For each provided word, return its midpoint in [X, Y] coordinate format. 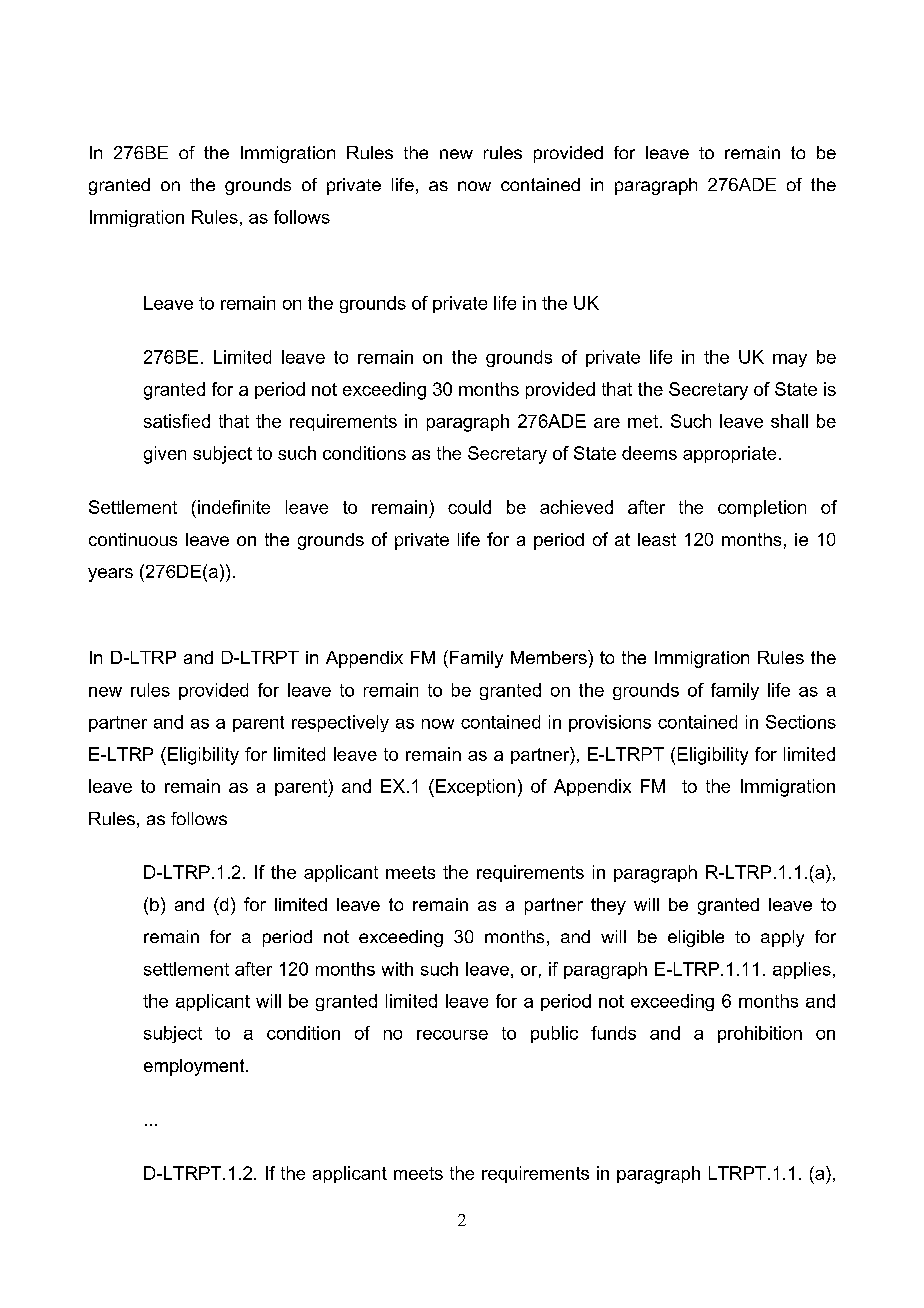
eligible [696, 938]
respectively [340, 723]
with [397, 969]
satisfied [177, 421]
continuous [133, 539]
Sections [801, 722]
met [643, 421]
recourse [452, 1035]
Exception [475, 787]
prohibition [760, 1034]
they [608, 906]
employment [195, 1067]
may [790, 360]
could [469, 507]
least [657, 539]
